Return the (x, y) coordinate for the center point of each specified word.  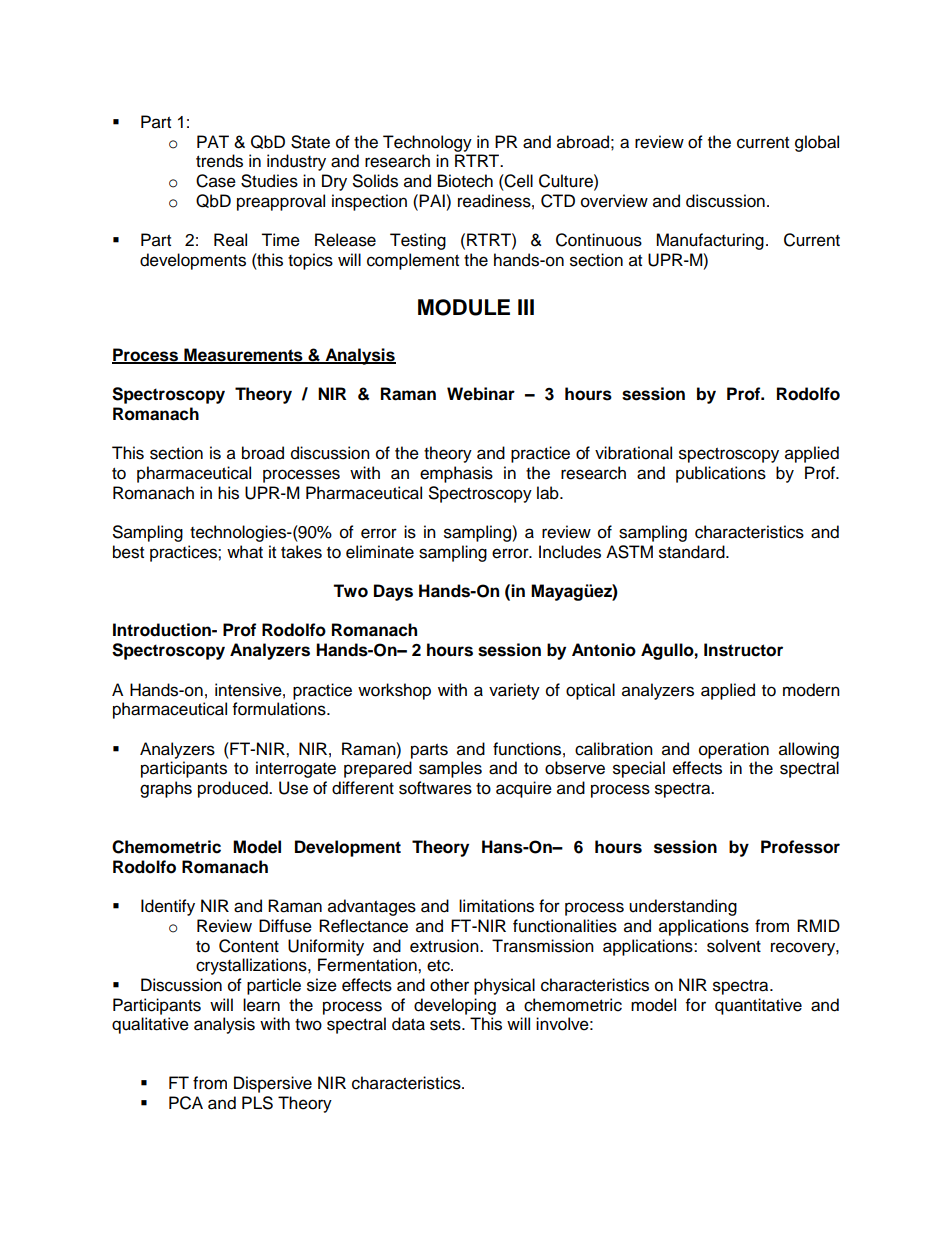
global (817, 143)
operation (734, 750)
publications (721, 474)
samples (450, 769)
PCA (186, 1103)
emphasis (456, 474)
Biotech (465, 181)
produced (234, 789)
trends (219, 161)
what (245, 552)
